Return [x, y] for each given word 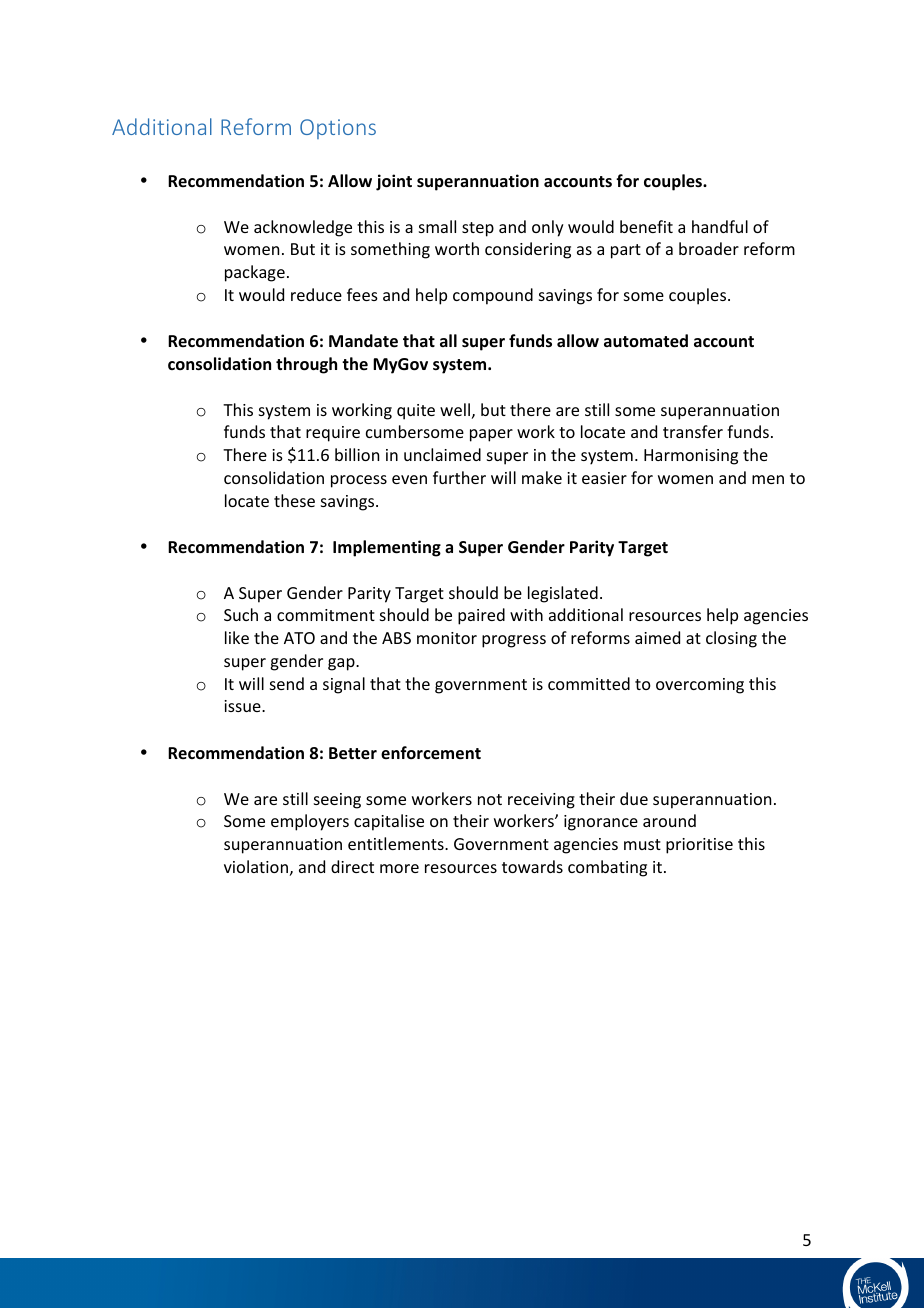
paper [491, 435]
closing [731, 639]
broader [709, 248]
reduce [316, 294]
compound [493, 296]
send [287, 683]
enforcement [431, 753]
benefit [646, 226]
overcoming [700, 686]
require [333, 434]
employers [310, 822]
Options [338, 129]
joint [394, 182]
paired [481, 616]
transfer [693, 431]
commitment [326, 615]
